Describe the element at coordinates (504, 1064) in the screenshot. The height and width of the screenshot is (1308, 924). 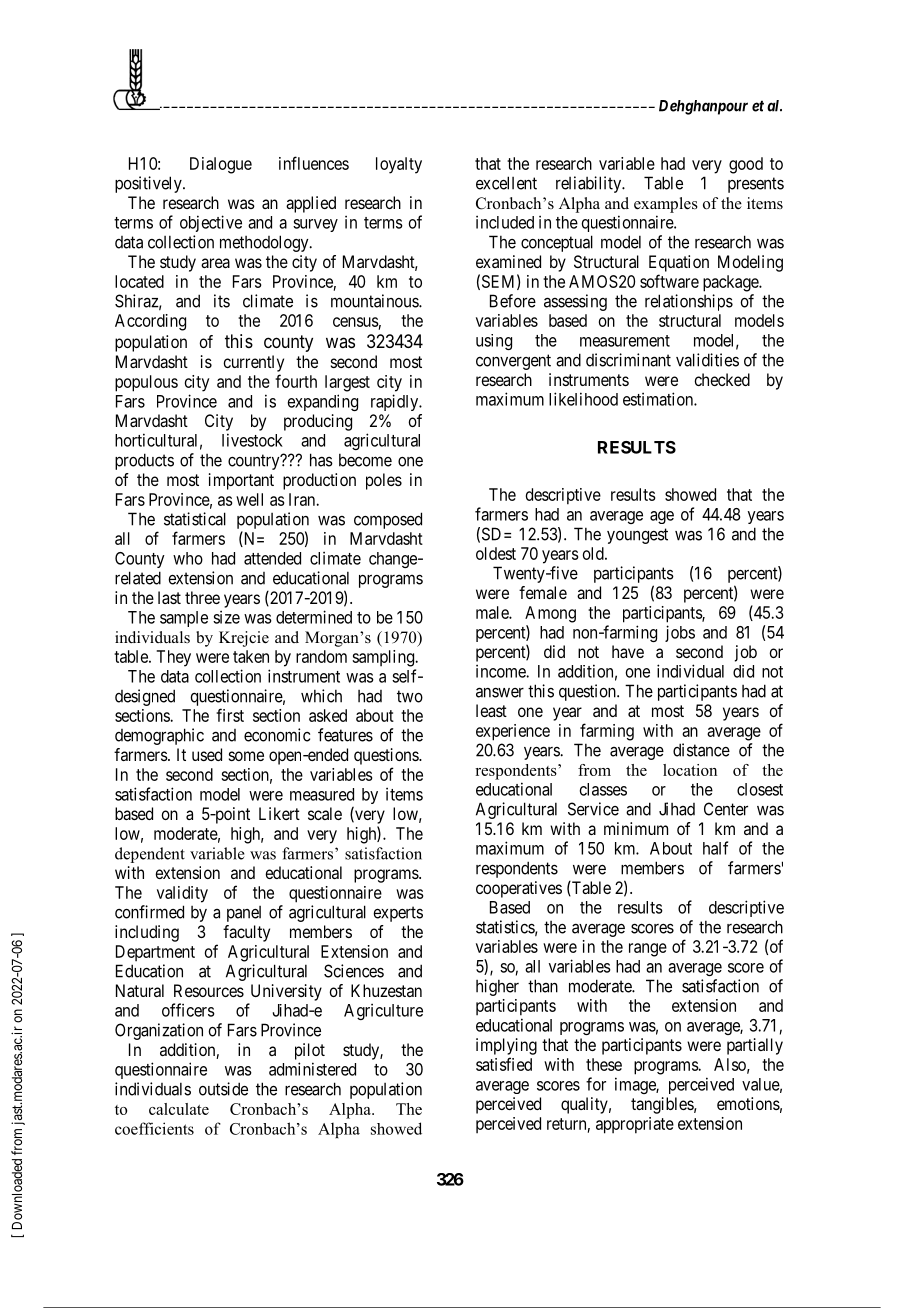
I see `satisfied` at that location.
